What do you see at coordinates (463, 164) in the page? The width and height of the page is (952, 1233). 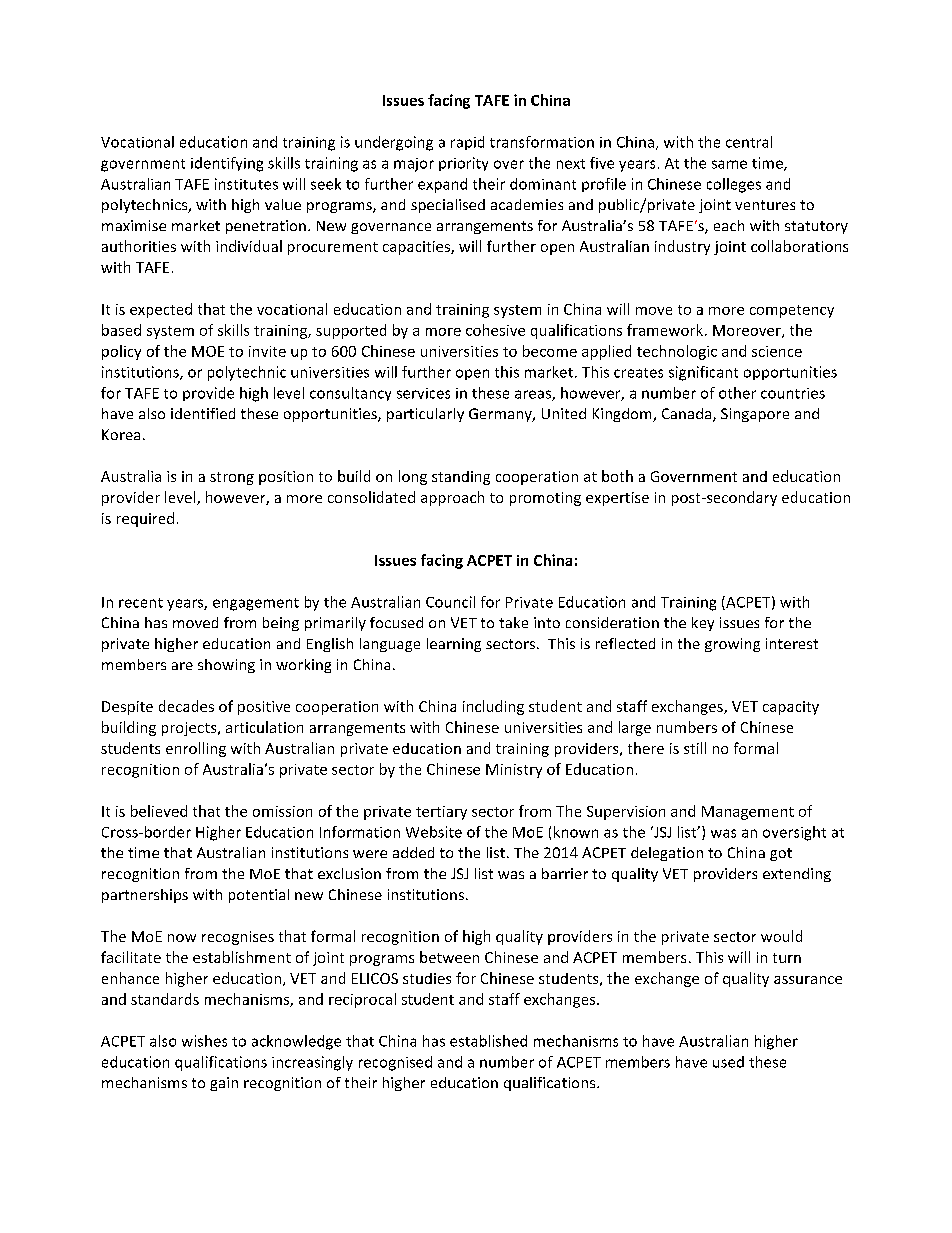 I see `priority` at bounding box center [463, 164].
